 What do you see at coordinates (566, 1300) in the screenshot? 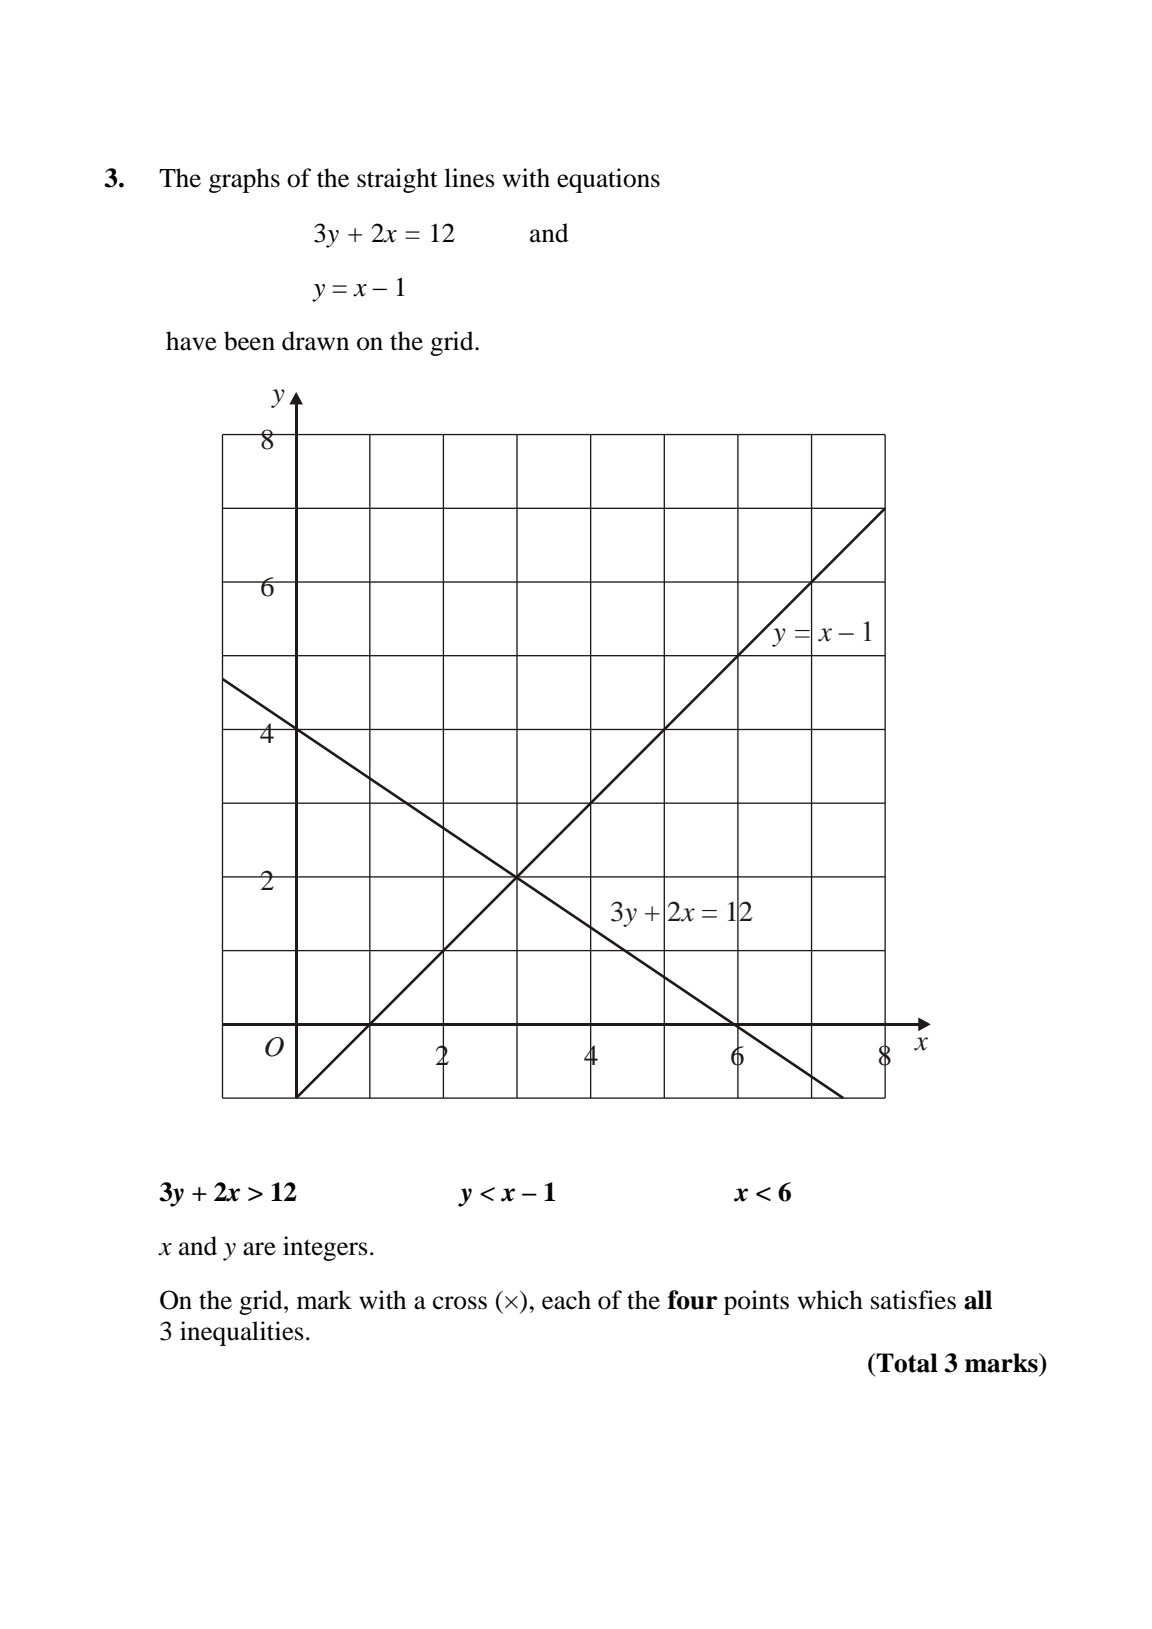
I see `each` at bounding box center [566, 1300].
